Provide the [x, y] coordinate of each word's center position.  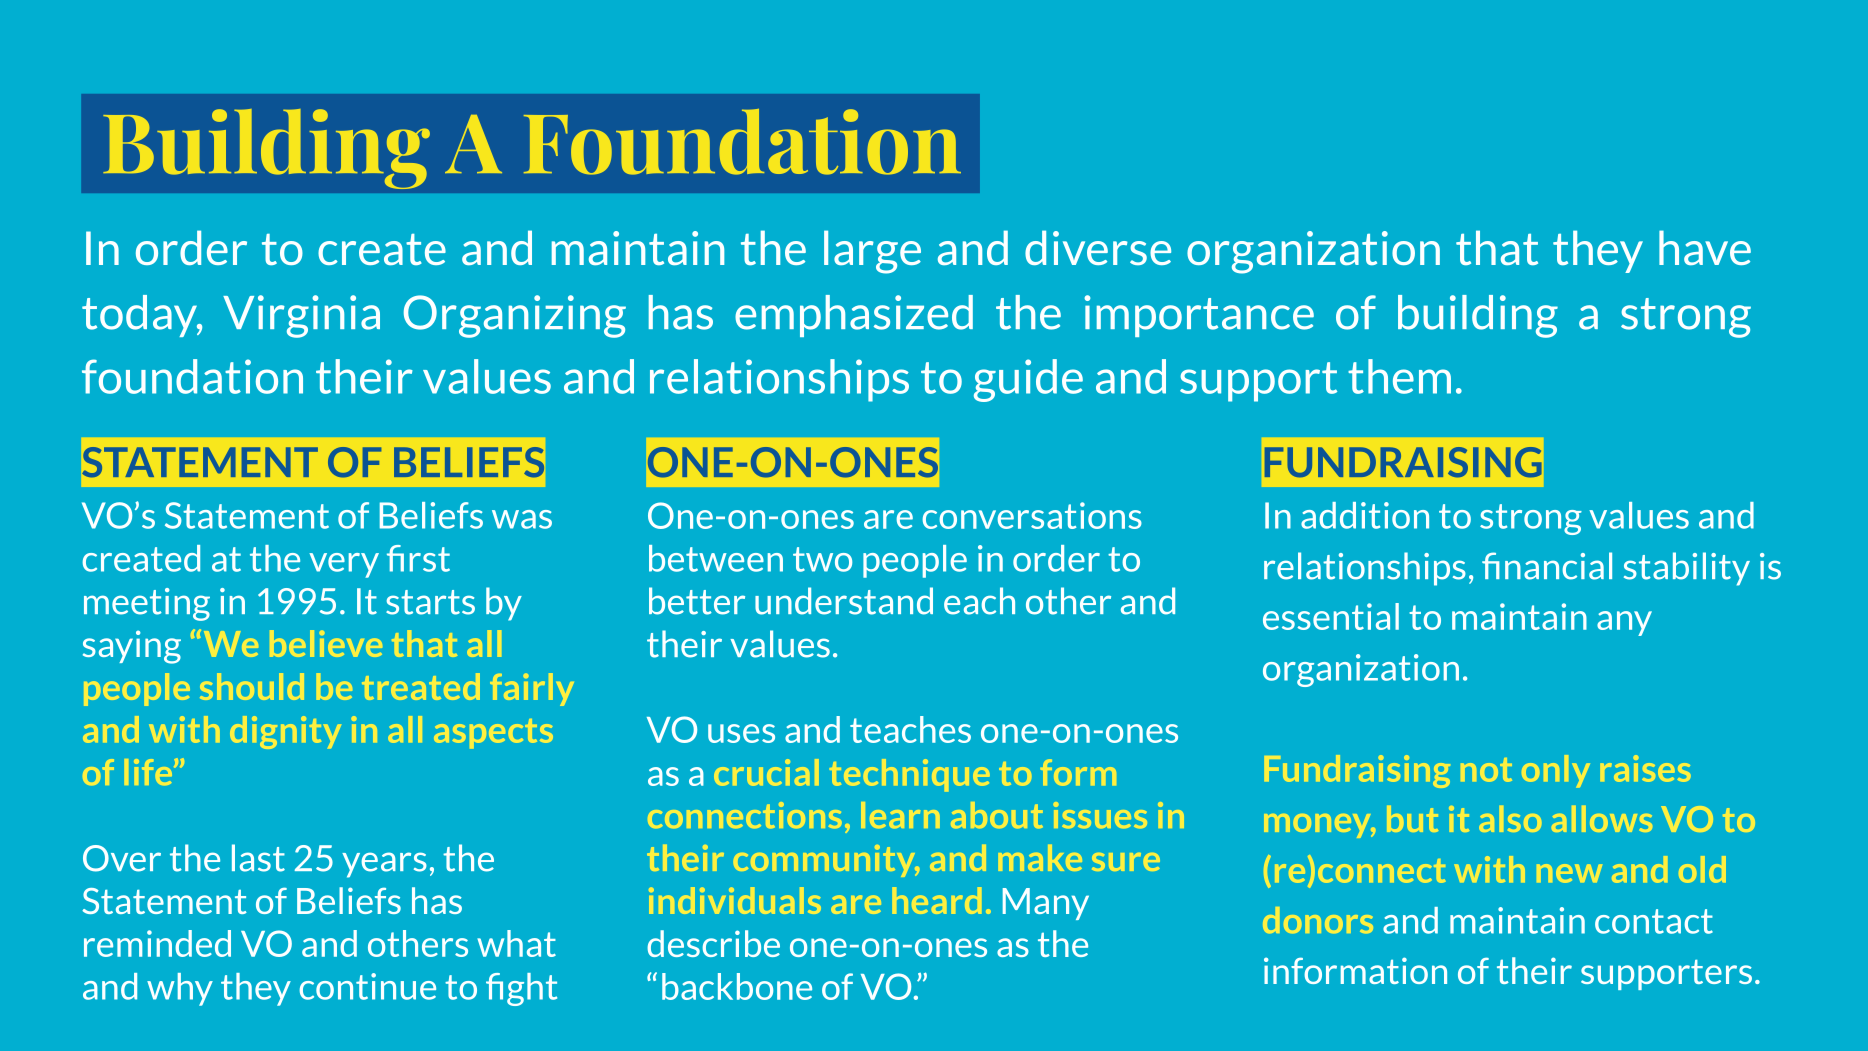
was [522, 519]
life [150, 772]
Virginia [301, 316]
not [1486, 770]
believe [326, 643]
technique [910, 775]
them [1399, 376]
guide [1028, 380]
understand [844, 601]
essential [1331, 616]
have [1705, 247]
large [872, 252]
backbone [737, 986]
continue [367, 986]
